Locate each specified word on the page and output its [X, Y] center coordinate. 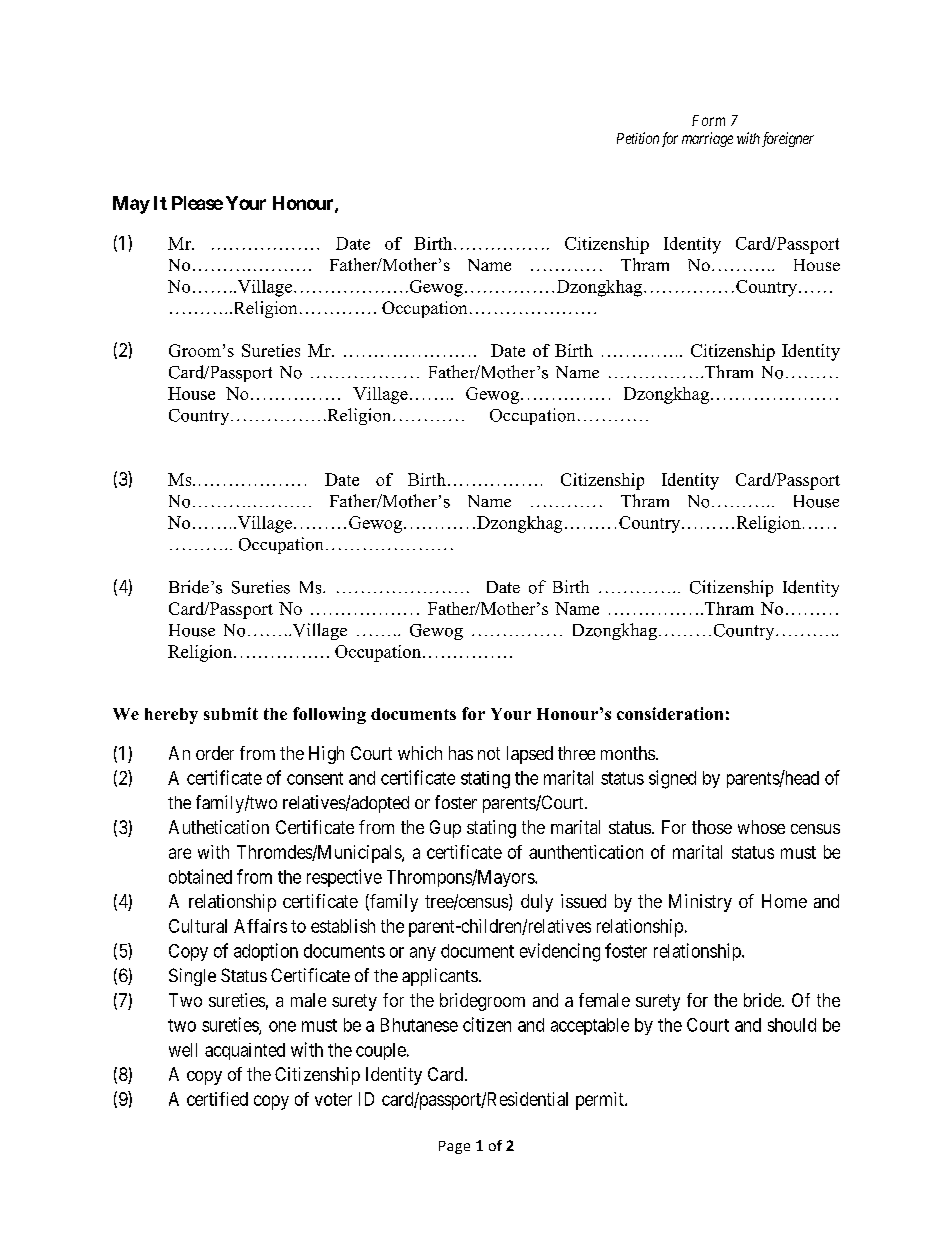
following [329, 715]
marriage [707, 139]
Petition [638, 138]
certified [217, 1099]
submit [231, 713]
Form [708, 120]
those [712, 827]
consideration [670, 713]
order [215, 753]
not [489, 753]
